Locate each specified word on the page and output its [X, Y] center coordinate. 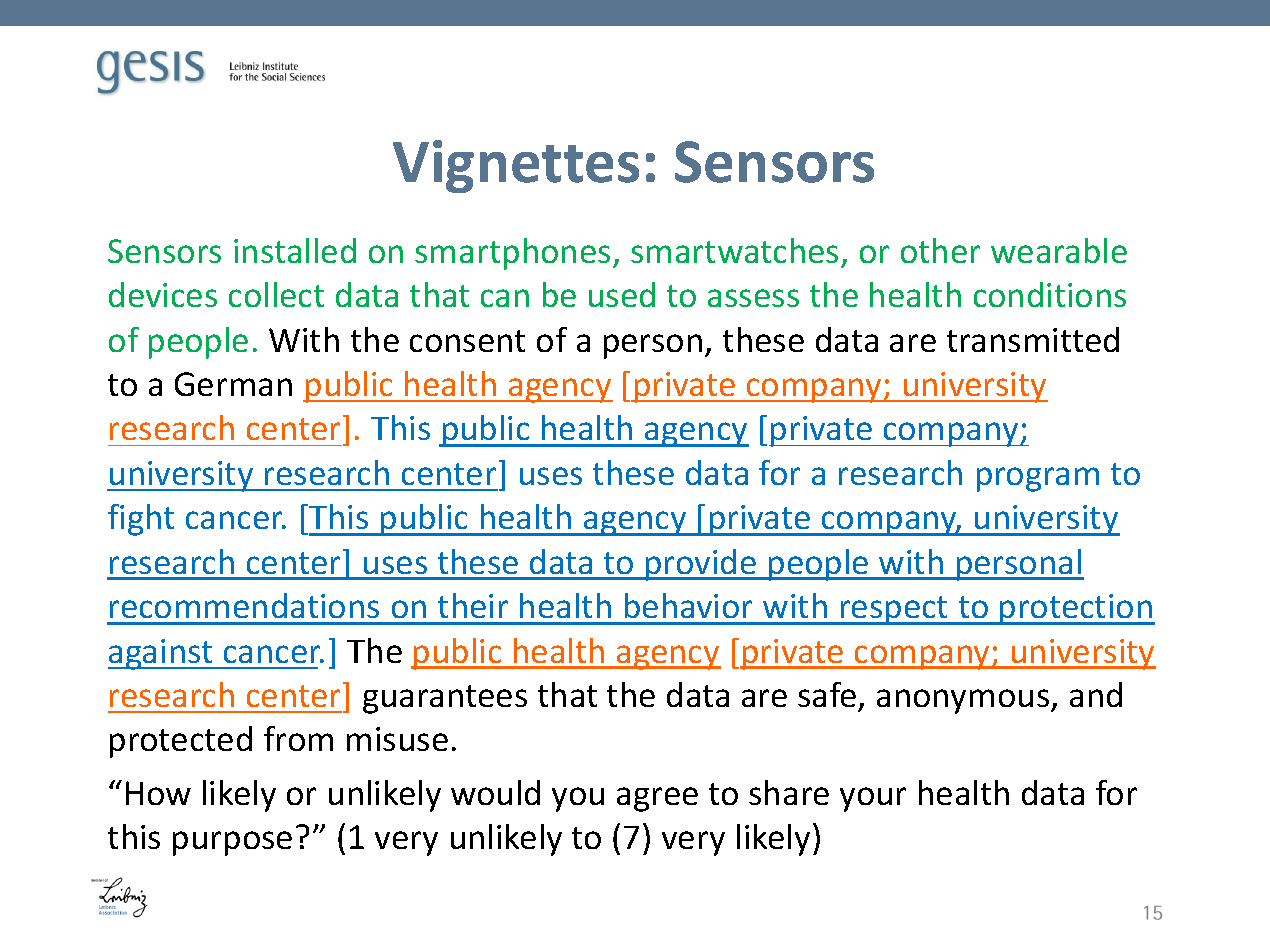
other [940, 250]
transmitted [1033, 339]
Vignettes [516, 166]
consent [467, 341]
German [233, 384]
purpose [232, 843]
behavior [688, 605]
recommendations [244, 605]
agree [657, 799]
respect [894, 610]
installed [295, 250]
